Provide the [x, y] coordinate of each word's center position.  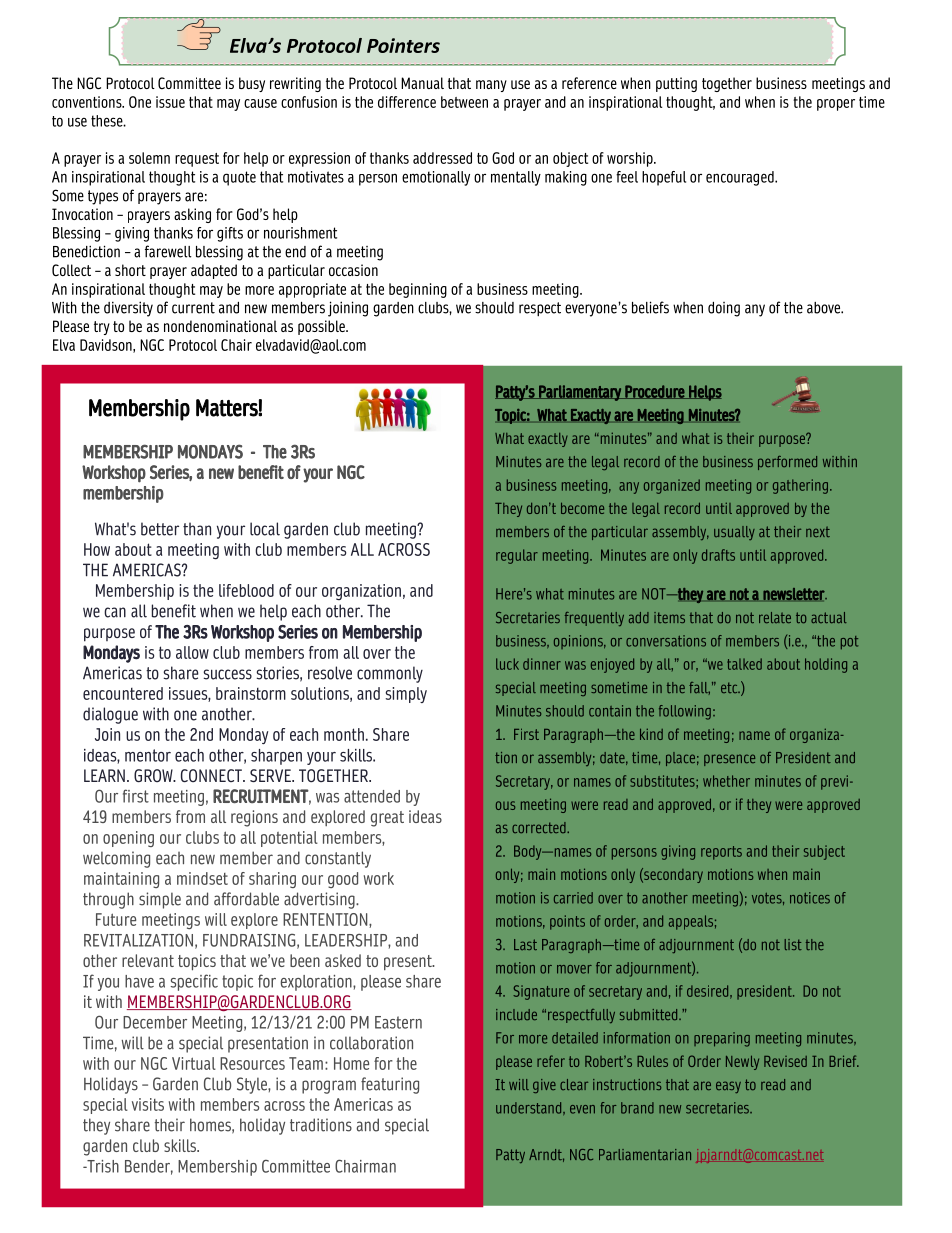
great [387, 819]
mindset [202, 878]
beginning [418, 290]
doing [724, 309]
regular [517, 556]
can [115, 612]
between [464, 102]
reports [721, 853]
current [193, 308]
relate [775, 617]
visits [148, 1104]
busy [252, 84]
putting [676, 84]
